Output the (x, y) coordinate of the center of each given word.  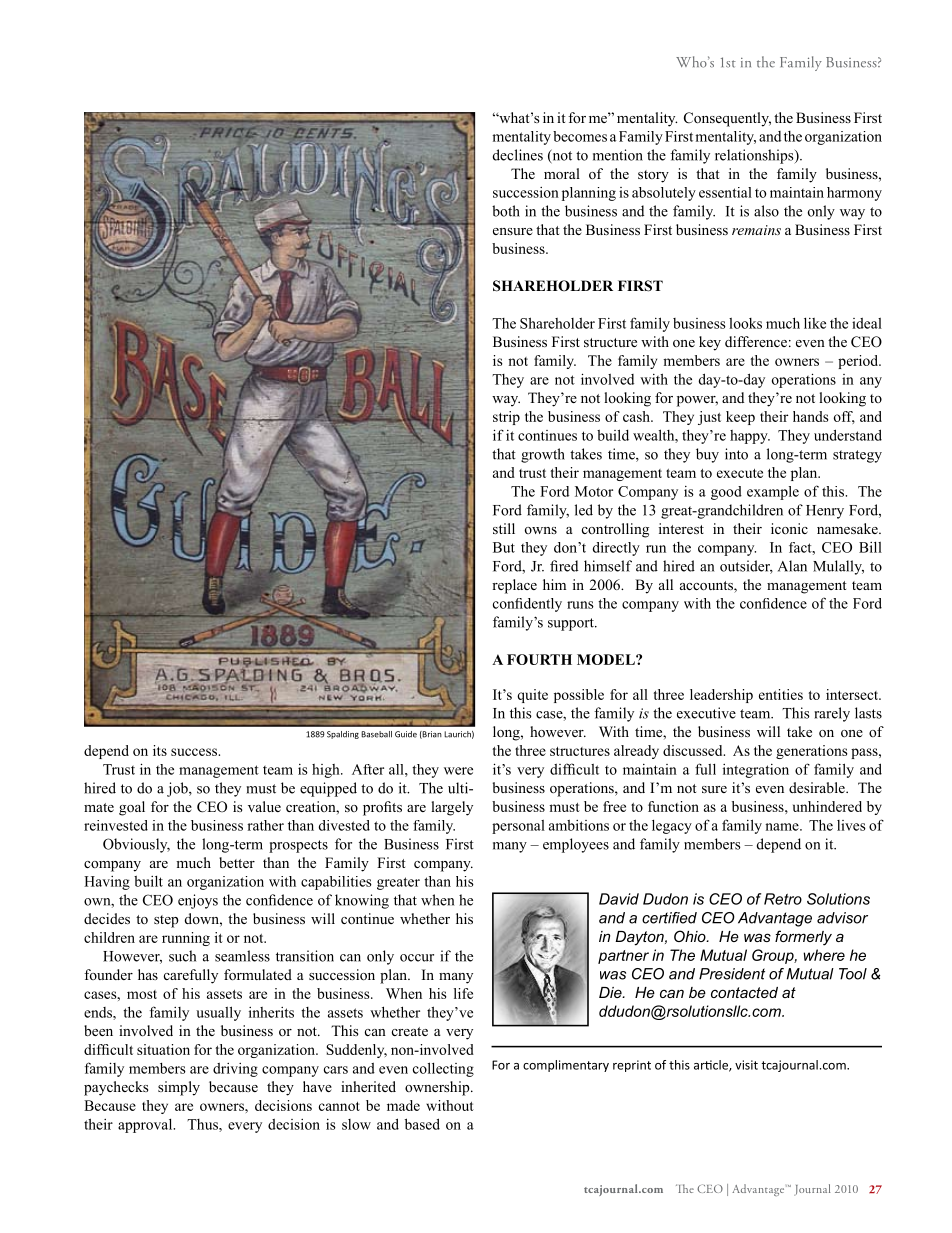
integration (756, 771)
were (458, 771)
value (264, 806)
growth (543, 455)
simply (179, 1088)
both (506, 211)
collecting (443, 1069)
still (504, 528)
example (773, 493)
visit (746, 1065)
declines (518, 155)
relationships (755, 156)
